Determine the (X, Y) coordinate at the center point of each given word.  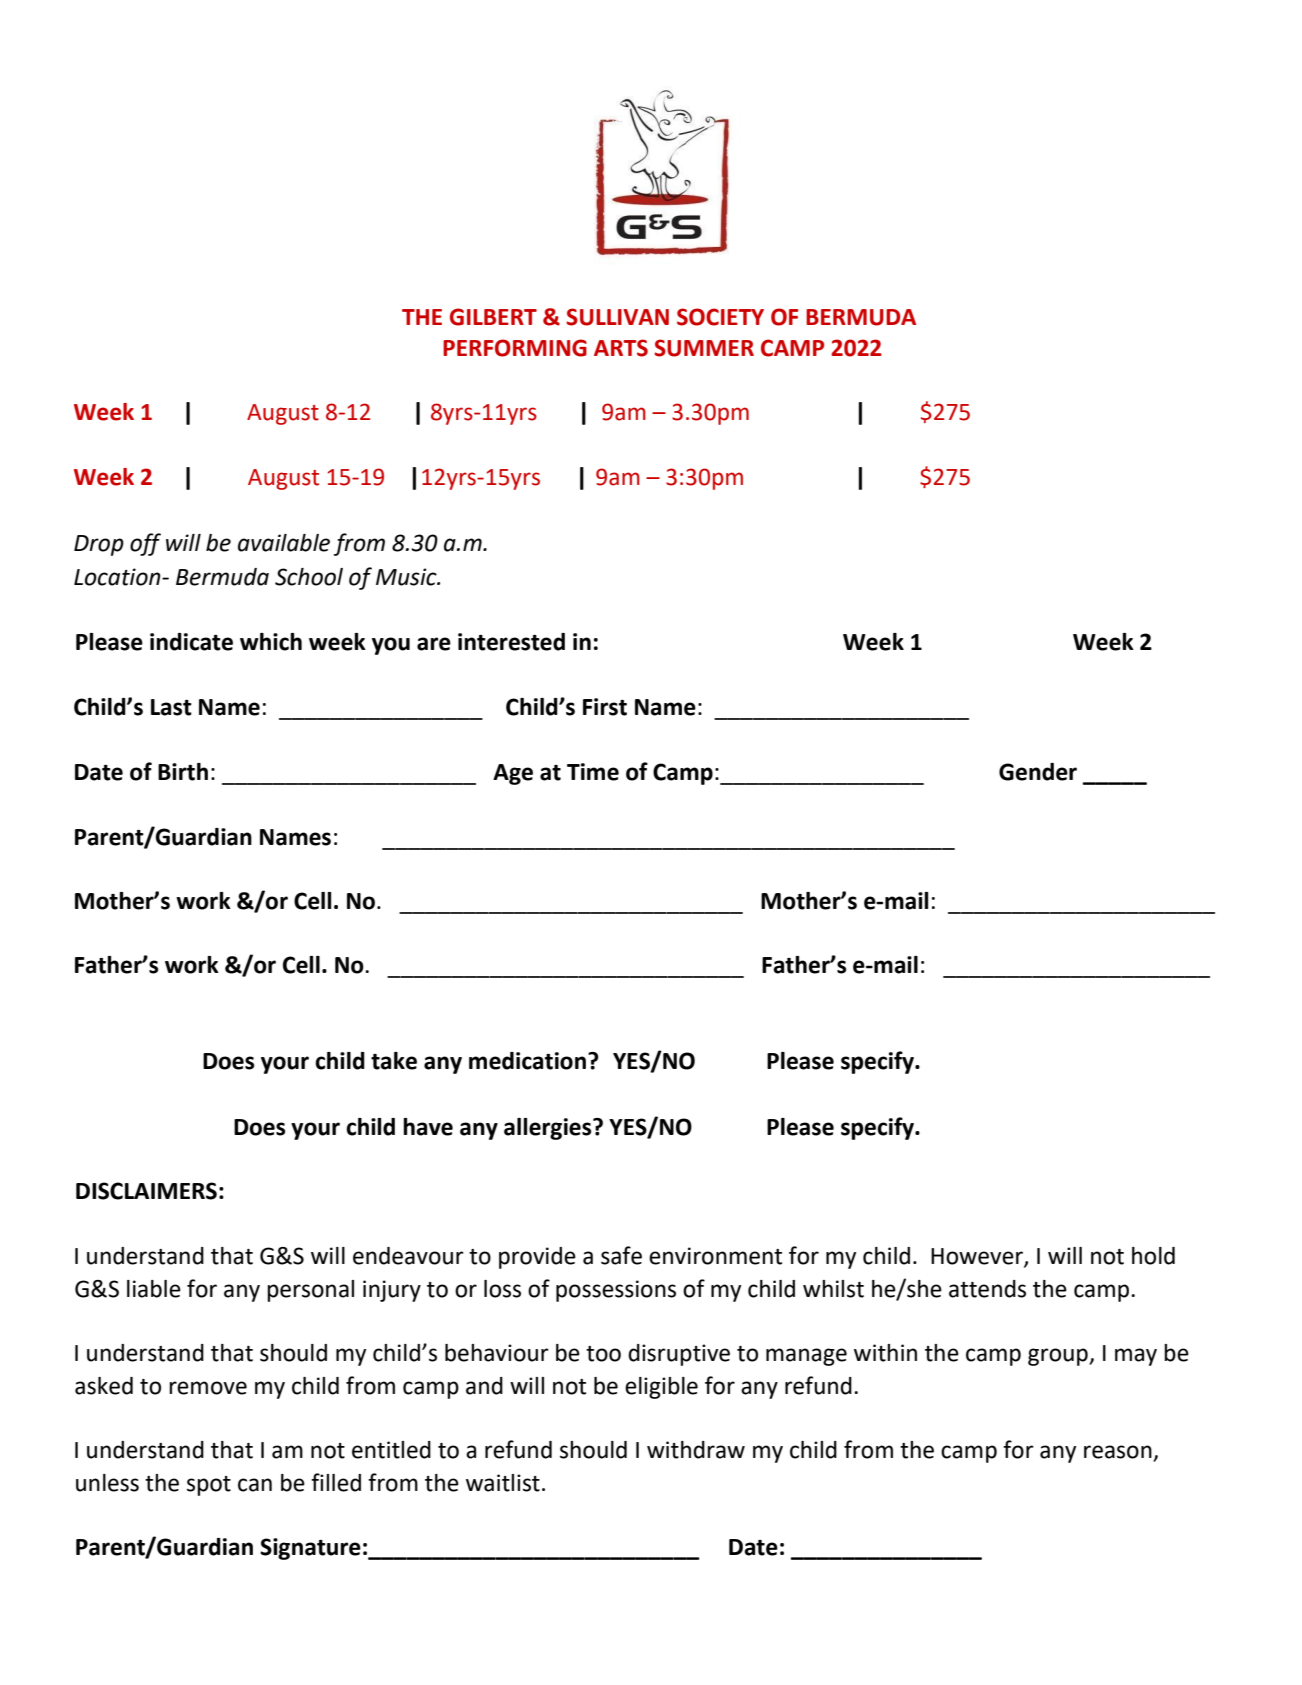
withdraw (696, 1450)
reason (1119, 1453)
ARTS (621, 348)
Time (593, 772)
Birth (183, 772)
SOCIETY (720, 317)
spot (209, 1486)
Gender (1038, 772)
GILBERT (493, 317)
